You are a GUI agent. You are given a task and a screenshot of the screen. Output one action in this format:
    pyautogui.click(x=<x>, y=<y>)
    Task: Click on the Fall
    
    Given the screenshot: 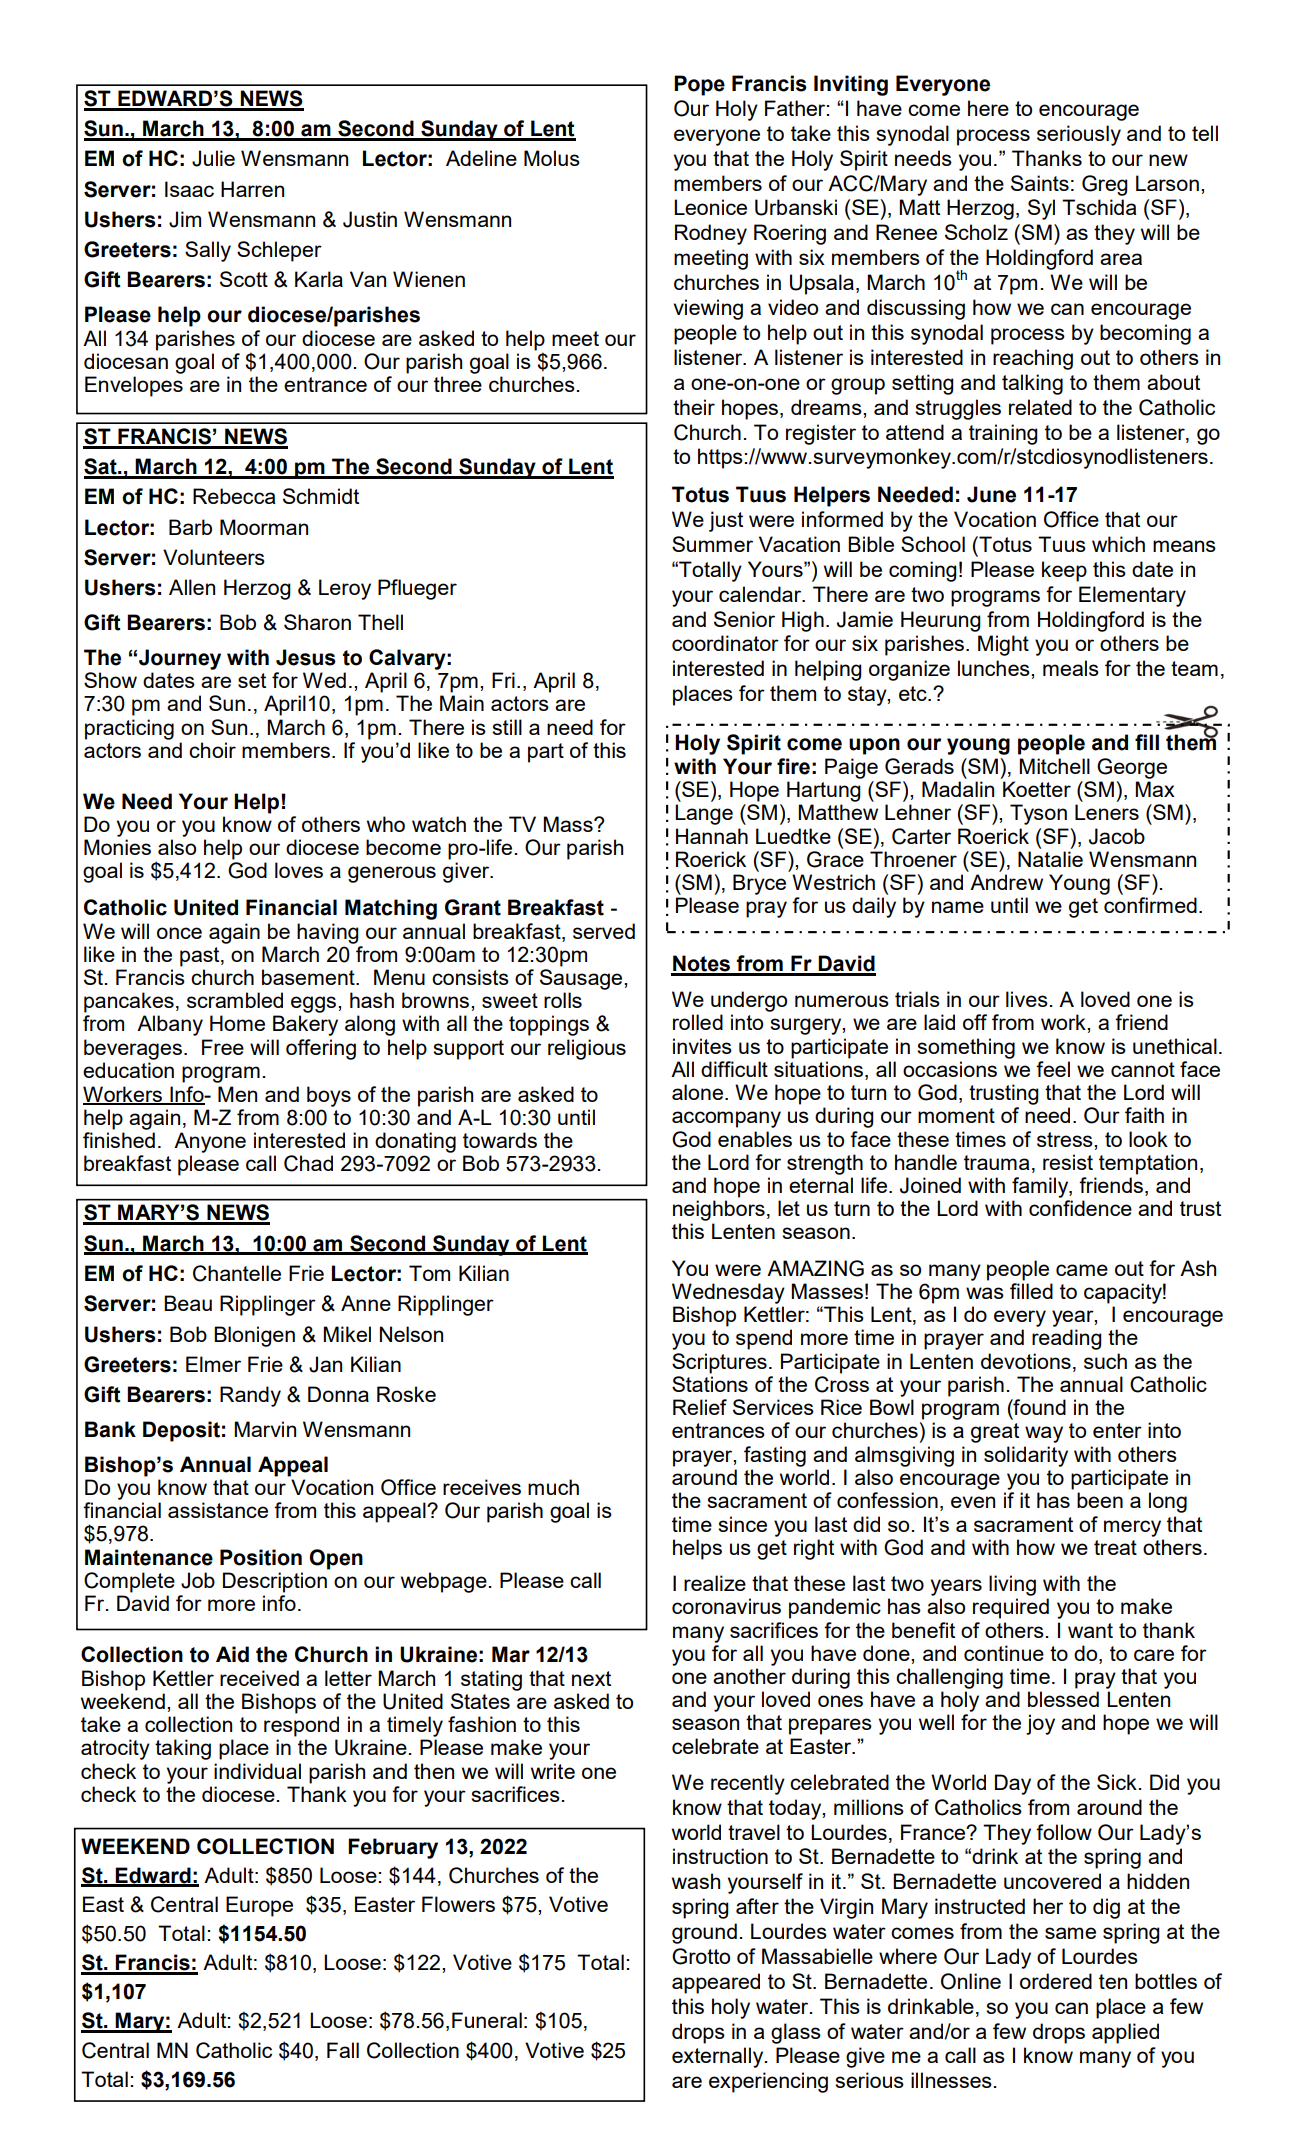 What is the action you would take?
    pyautogui.click(x=343, y=2050)
